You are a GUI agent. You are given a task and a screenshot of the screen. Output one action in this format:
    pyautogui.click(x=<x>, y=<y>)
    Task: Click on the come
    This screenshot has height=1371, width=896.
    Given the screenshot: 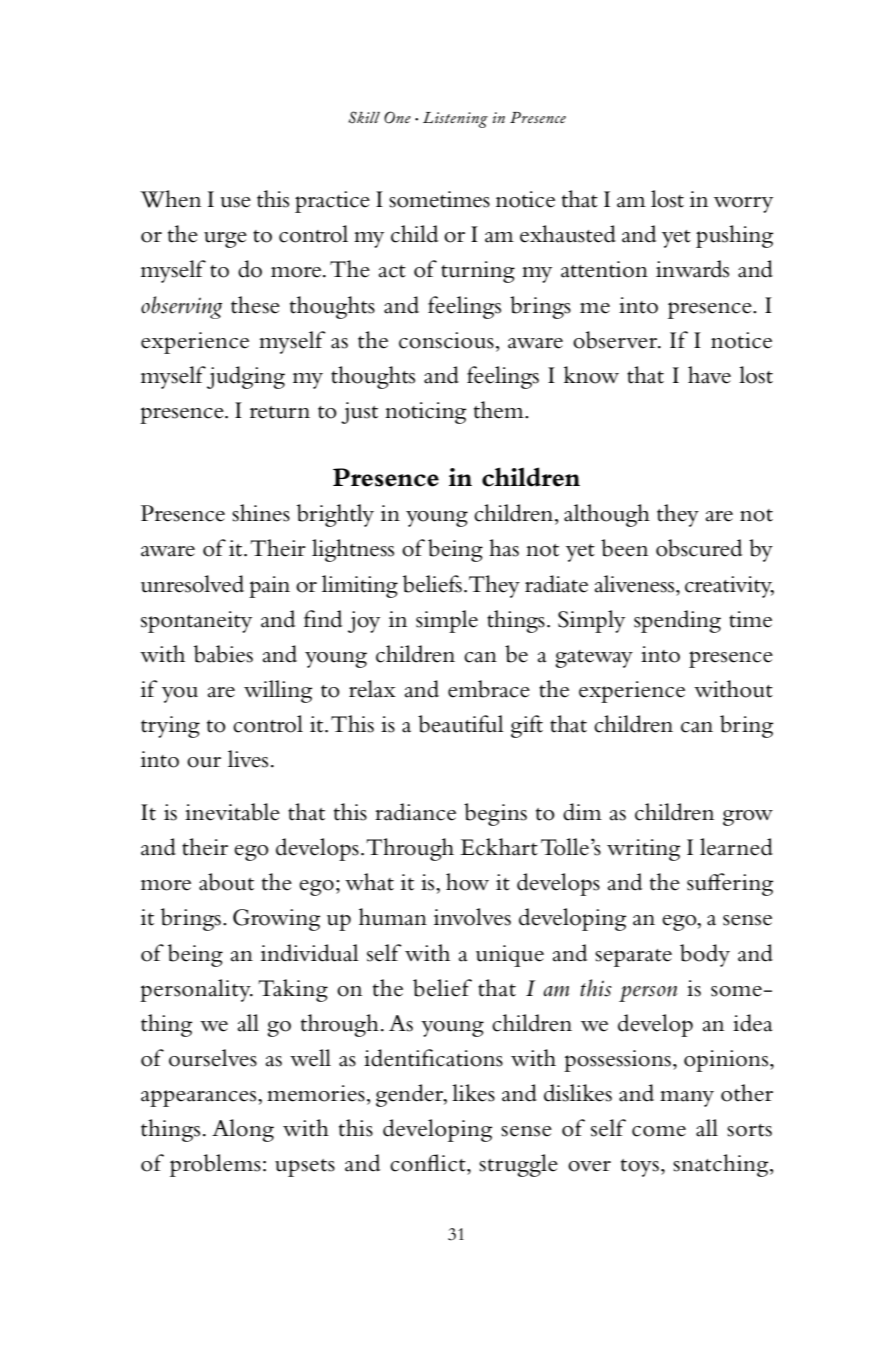 What is the action you would take?
    pyautogui.click(x=659, y=1131)
